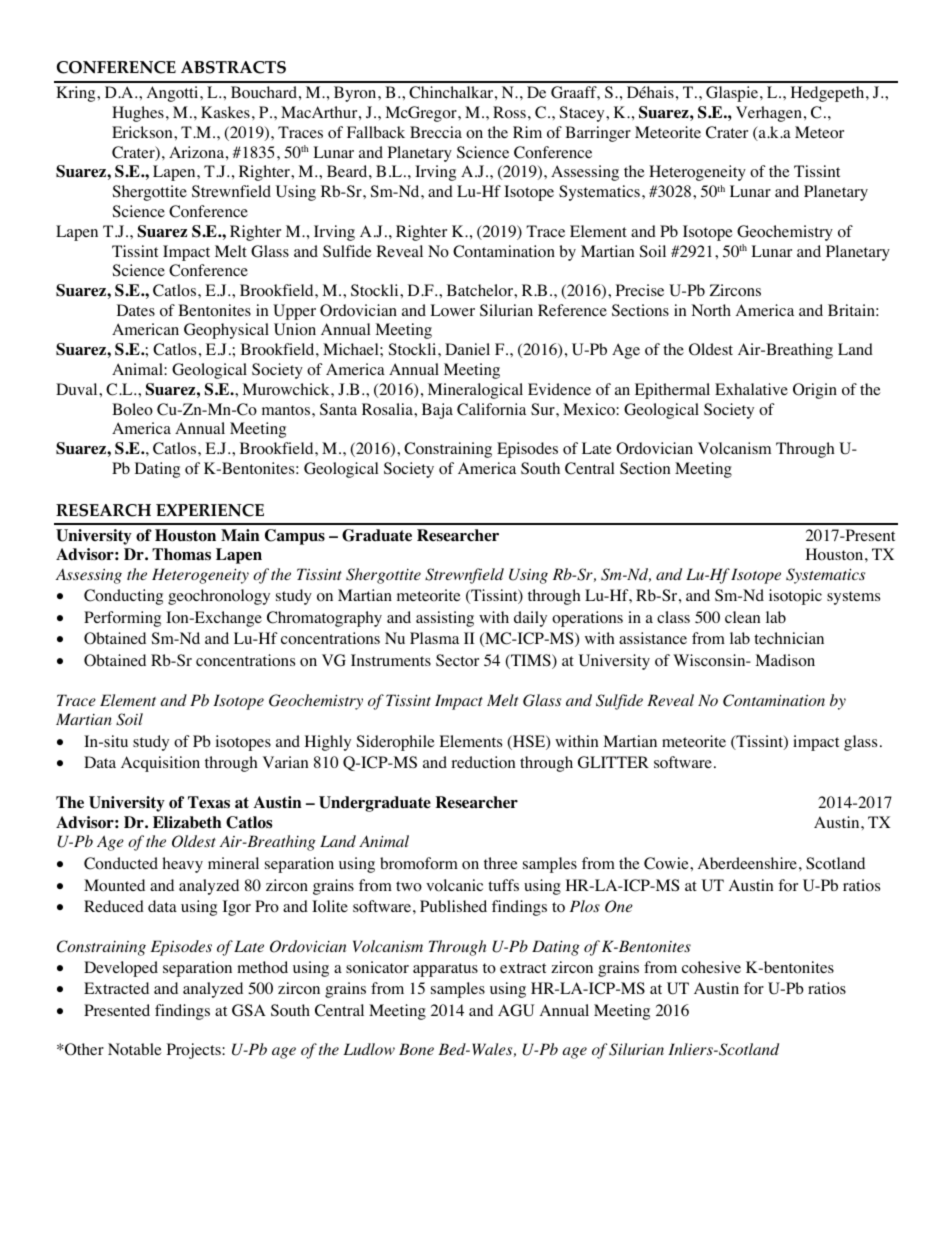  I want to click on Projects, so click(195, 1051).
